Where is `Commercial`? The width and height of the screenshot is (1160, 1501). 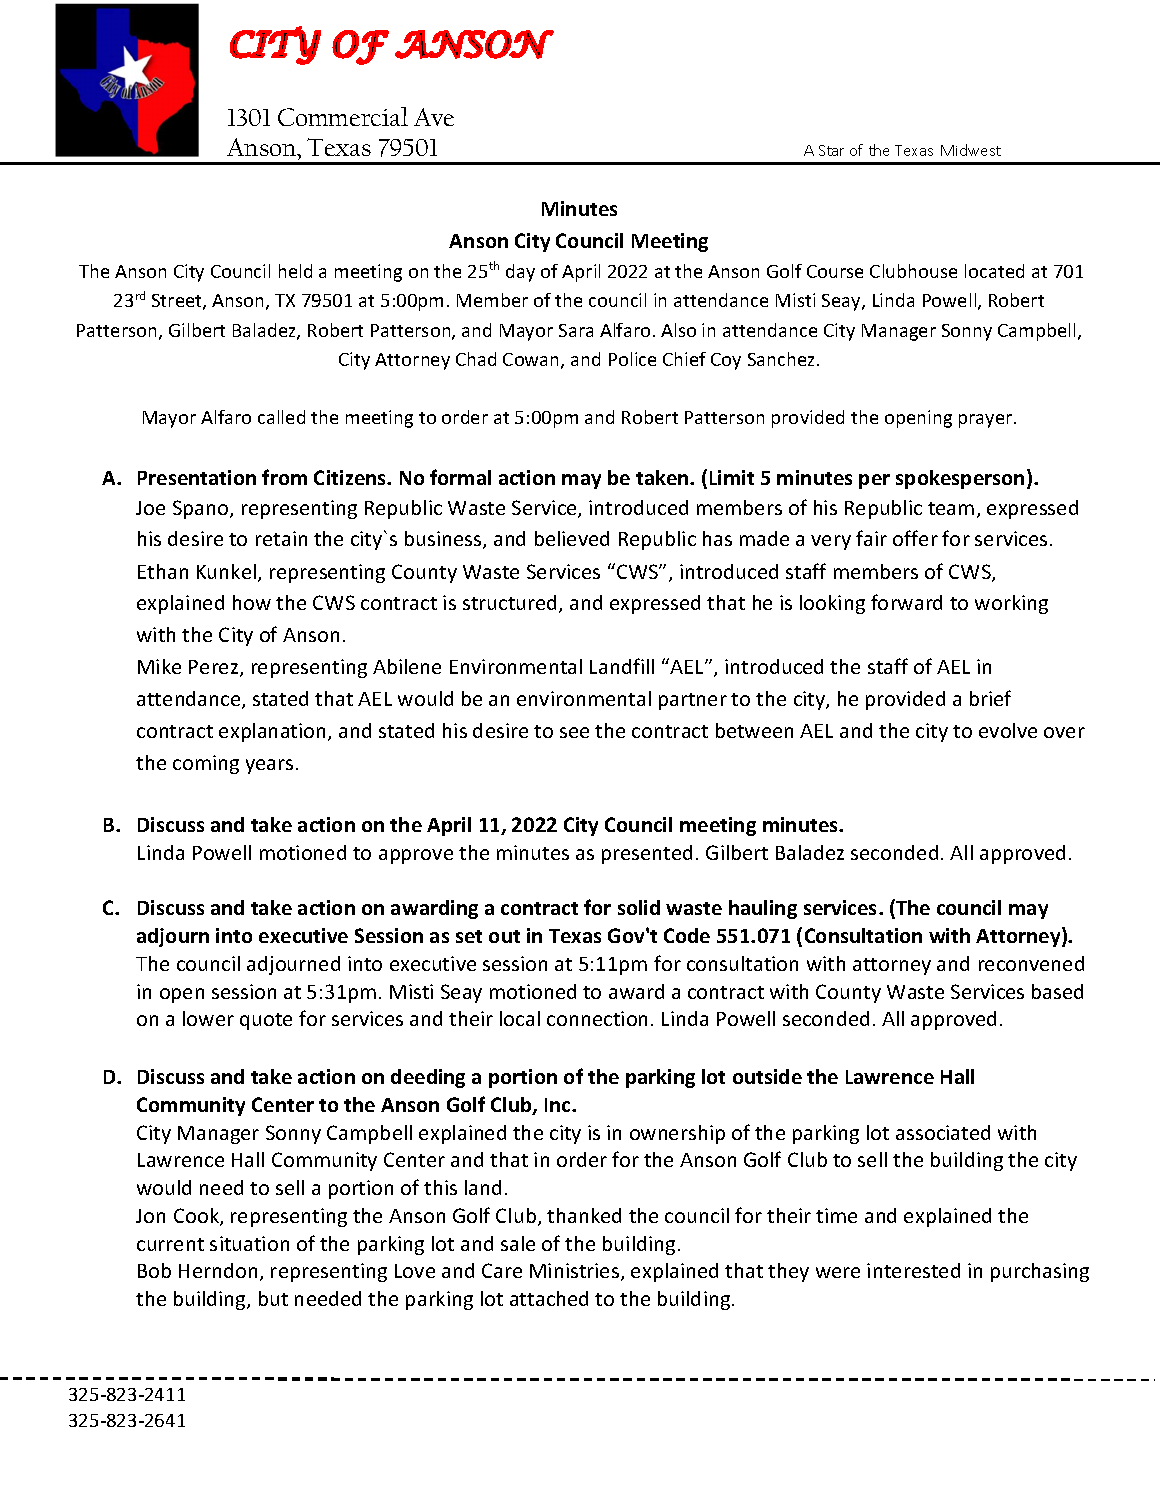 Commercial is located at coordinates (343, 116).
